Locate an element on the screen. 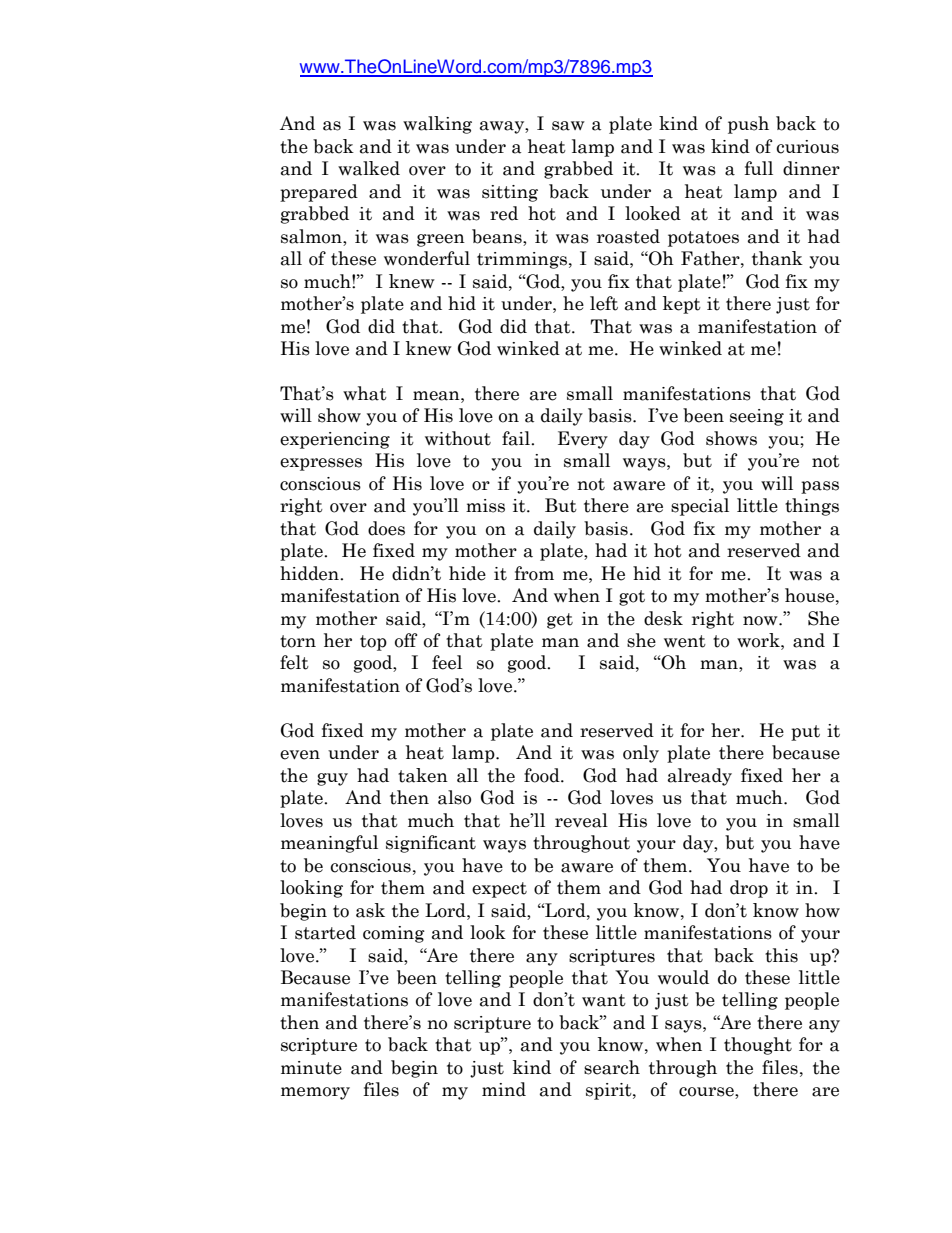 This screenshot has width=952, height=1233. saw is located at coordinates (568, 126).
